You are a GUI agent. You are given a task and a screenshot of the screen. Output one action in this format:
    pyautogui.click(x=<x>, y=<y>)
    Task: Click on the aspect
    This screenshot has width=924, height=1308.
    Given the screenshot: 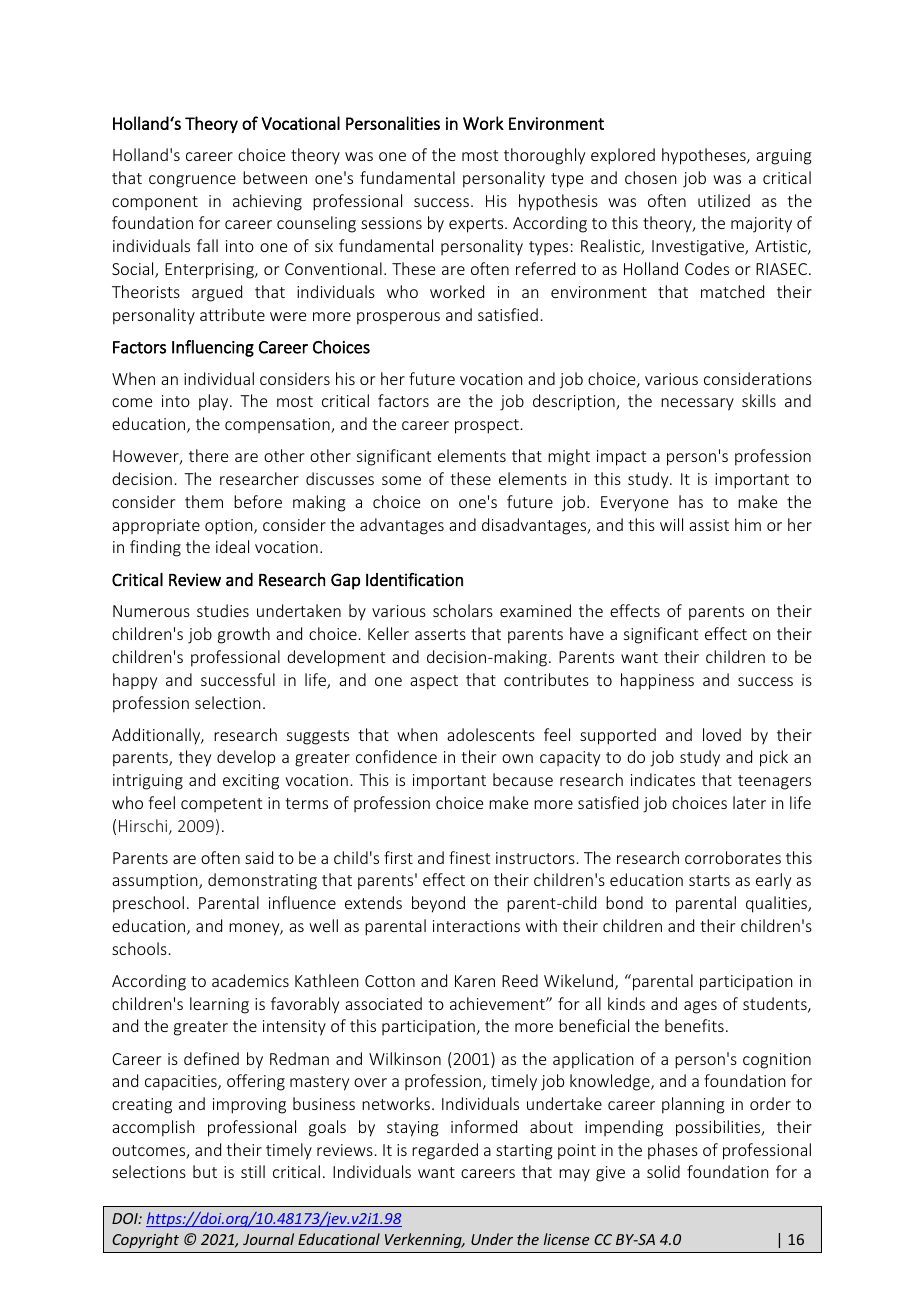 What is the action you would take?
    pyautogui.click(x=434, y=682)
